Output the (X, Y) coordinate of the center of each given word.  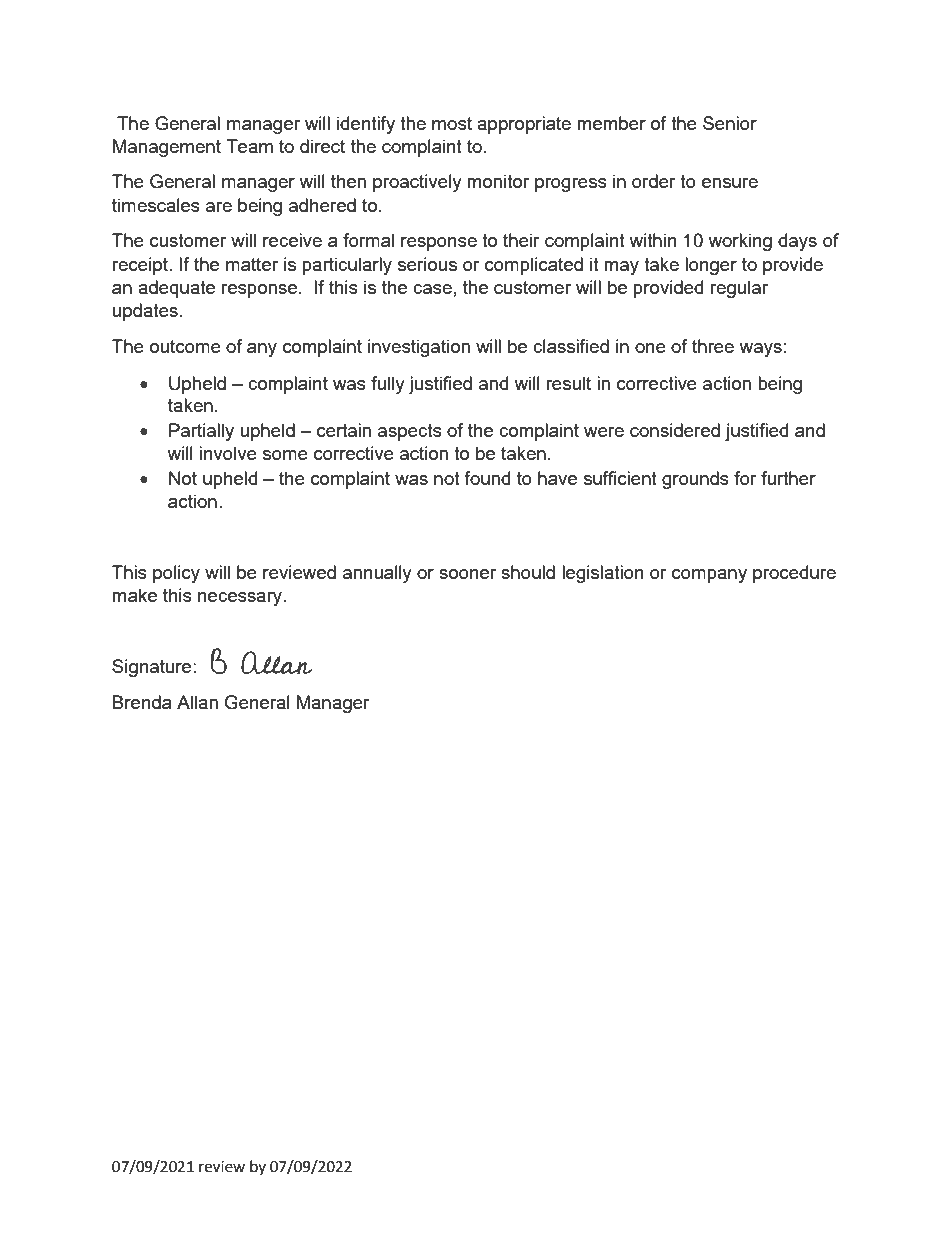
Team (249, 146)
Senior (730, 123)
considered (675, 430)
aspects (410, 432)
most (452, 123)
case (432, 289)
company (709, 576)
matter (252, 264)
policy (176, 574)
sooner (467, 574)
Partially (201, 432)
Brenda (142, 702)
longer (711, 266)
